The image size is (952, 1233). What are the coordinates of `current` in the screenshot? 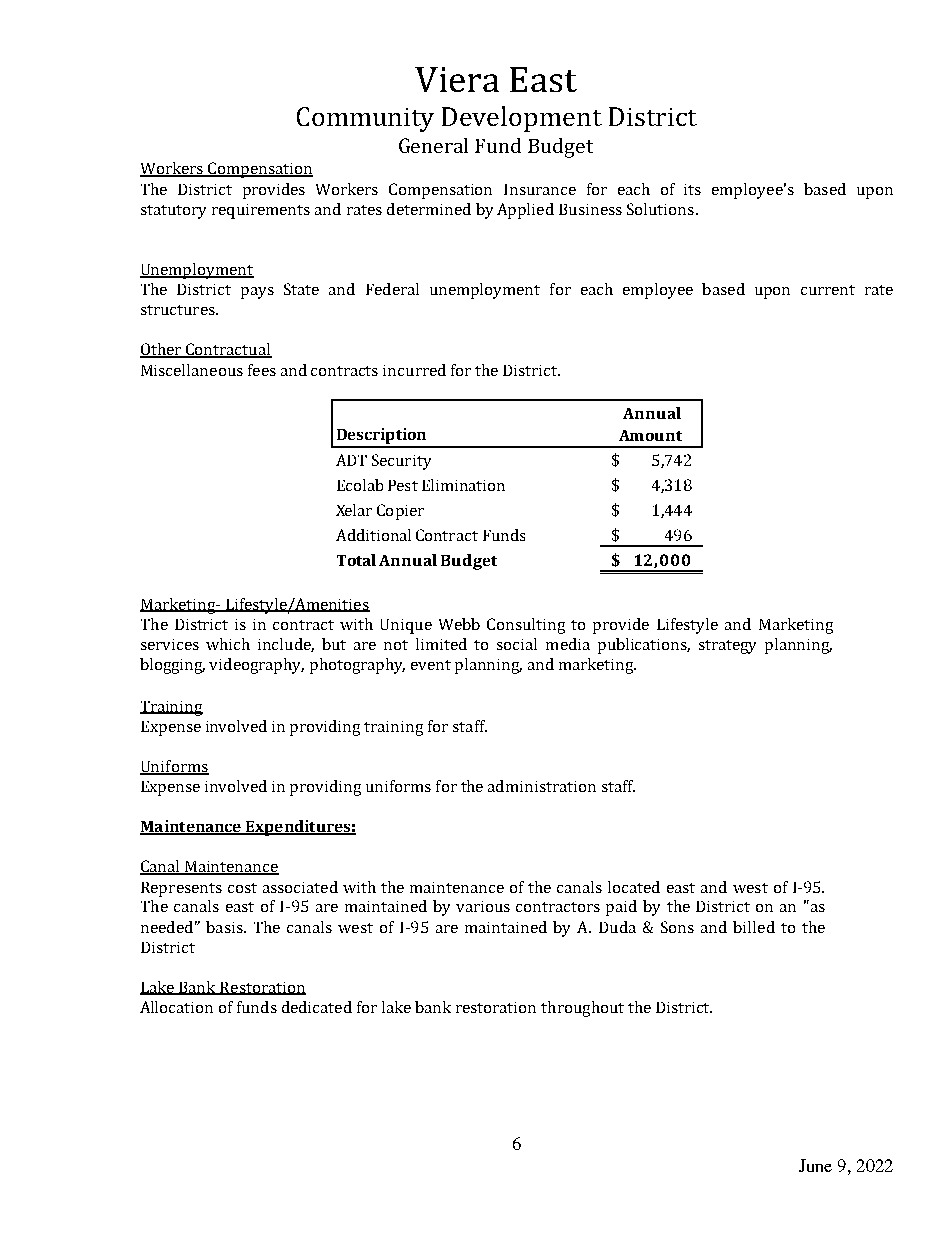 It's located at (828, 290).
